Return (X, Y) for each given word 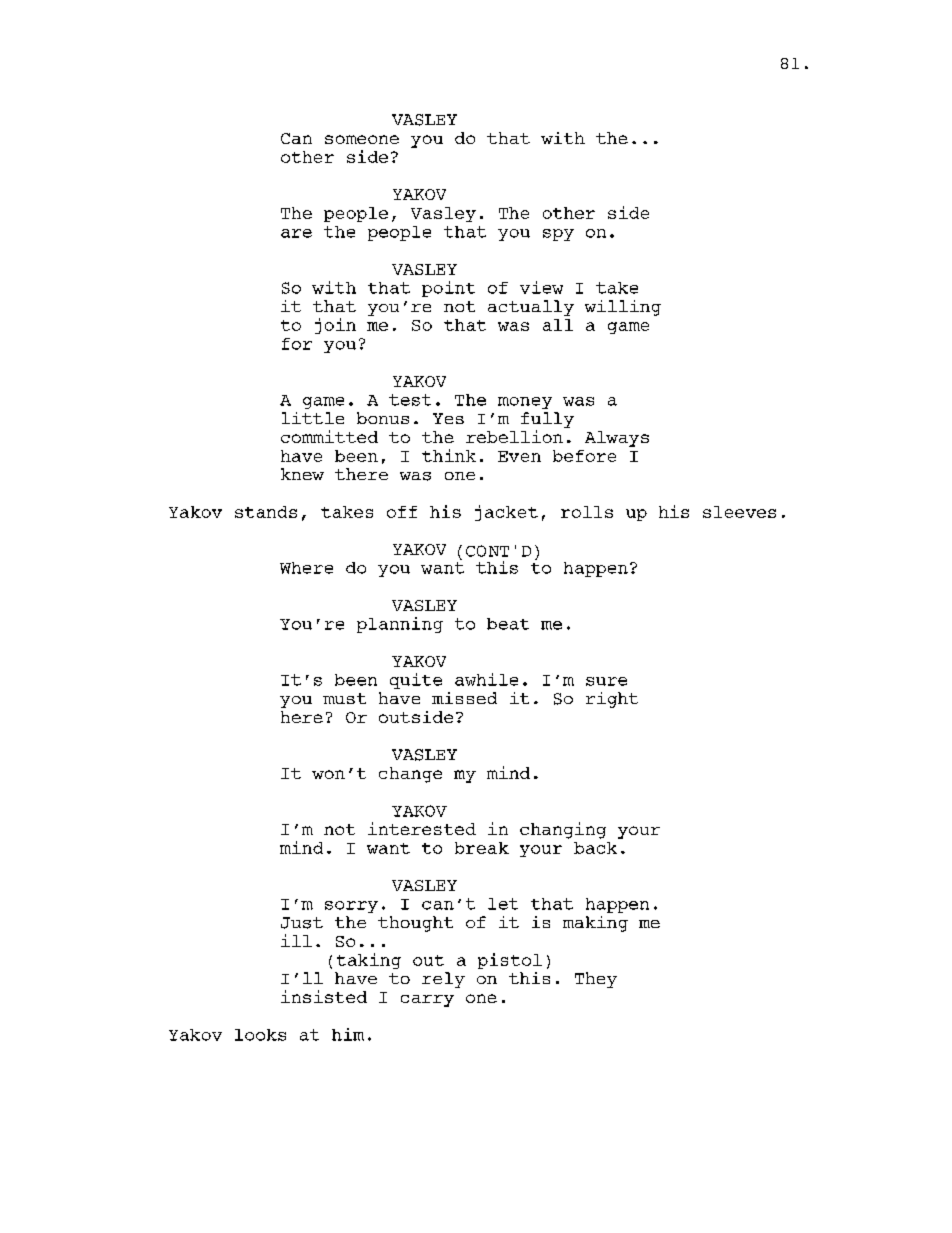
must (344, 698)
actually (531, 308)
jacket (506, 513)
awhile (486, 679)
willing (623, 308)
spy (558, 235)
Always (617, 439)
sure (606, 681)
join (335, 326)
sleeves (739, 512)
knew (302, 474)
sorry (351, 907)
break (482, 848)
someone (362, 139)
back (595, 848)
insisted (324, 996)
